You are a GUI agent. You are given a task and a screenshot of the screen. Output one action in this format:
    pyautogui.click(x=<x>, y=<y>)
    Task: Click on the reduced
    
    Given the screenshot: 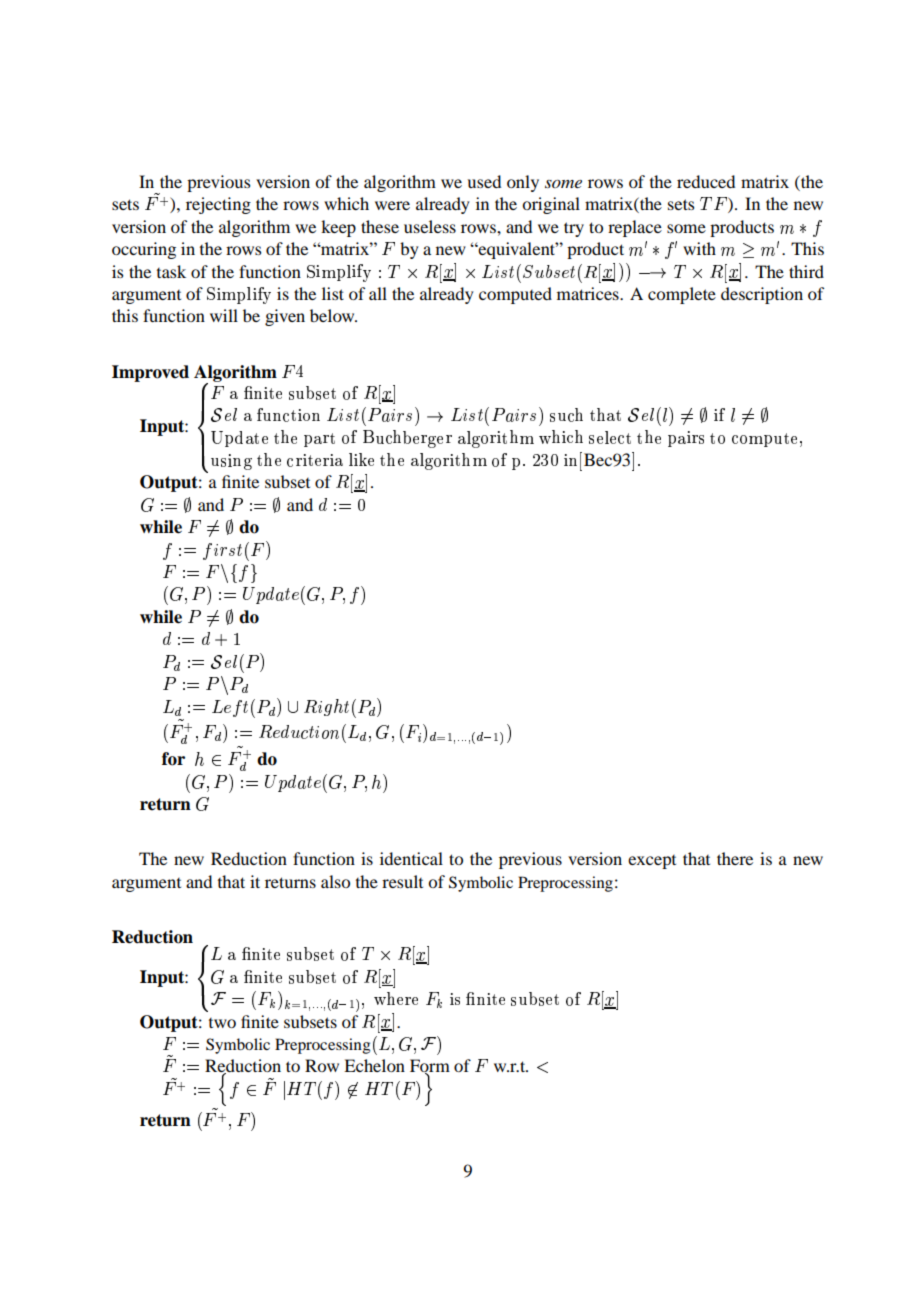 What is the action you would take?
    pyautogui.click(x=706, y=181)
